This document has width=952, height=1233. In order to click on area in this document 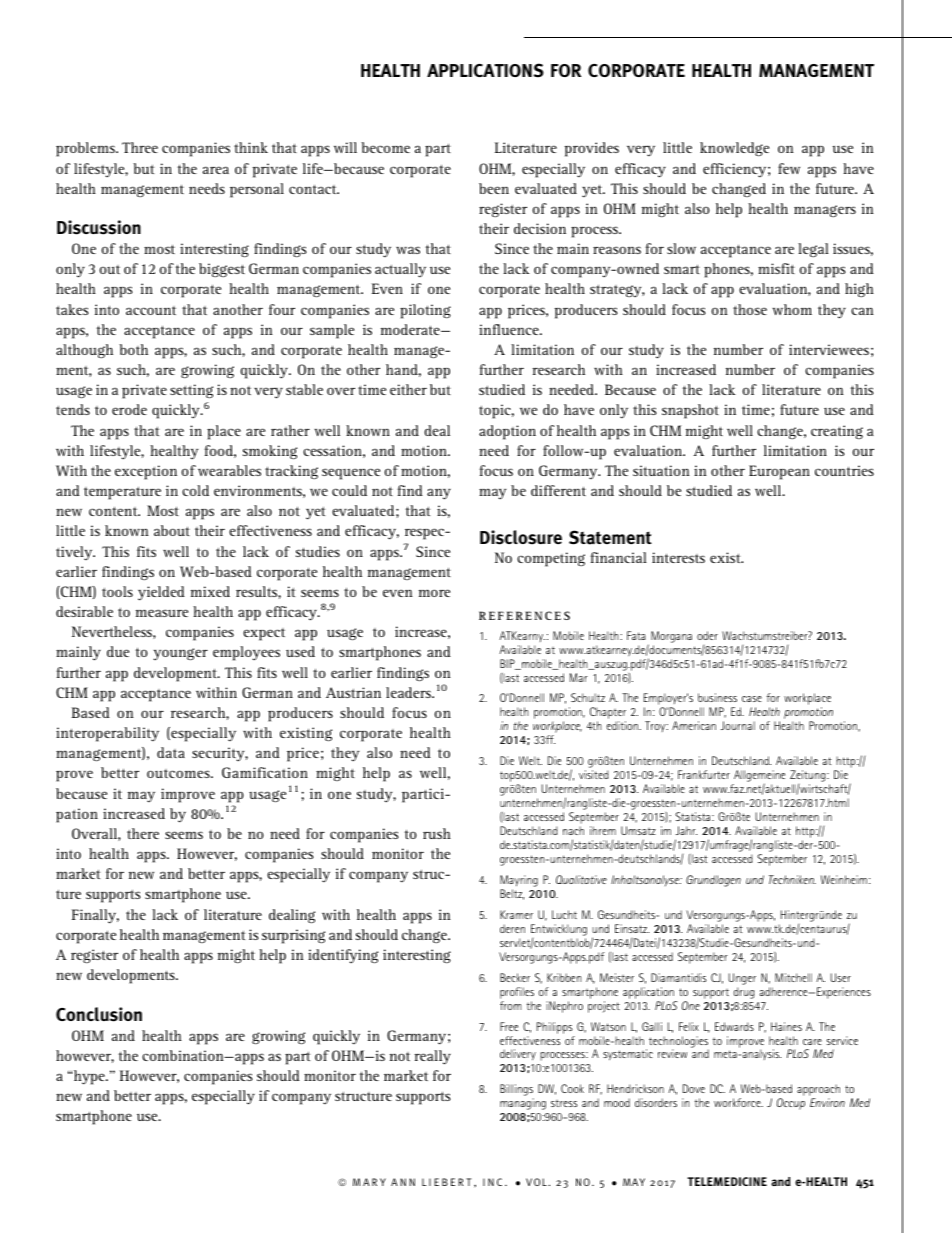, I will do `click(216, 170)`.
